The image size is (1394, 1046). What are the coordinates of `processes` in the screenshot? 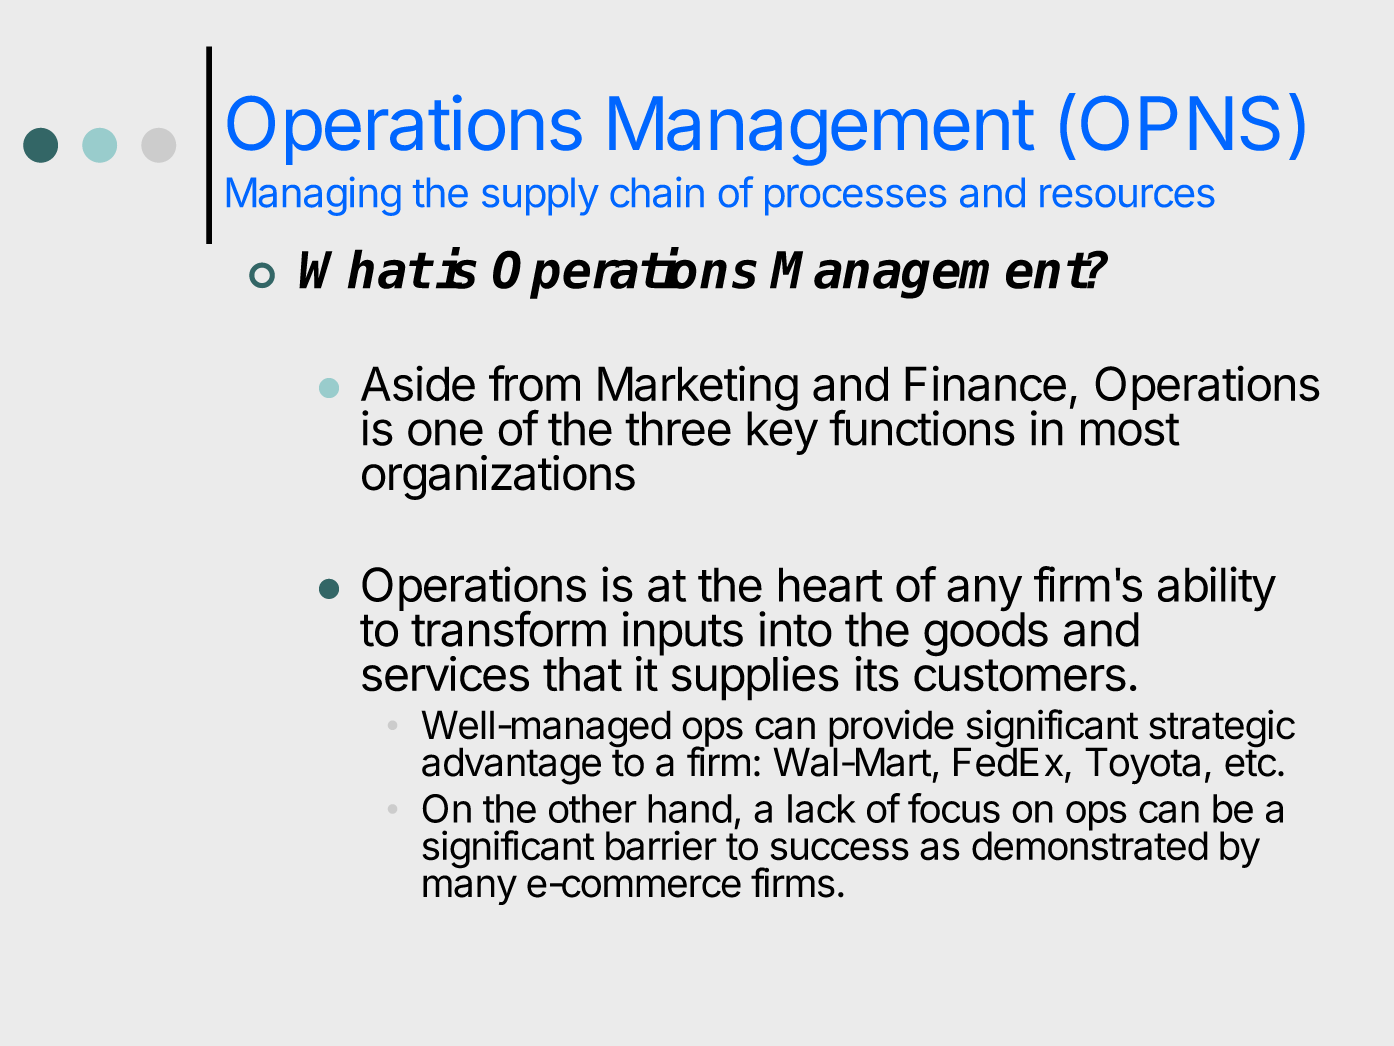 It's located at (855, 200).
